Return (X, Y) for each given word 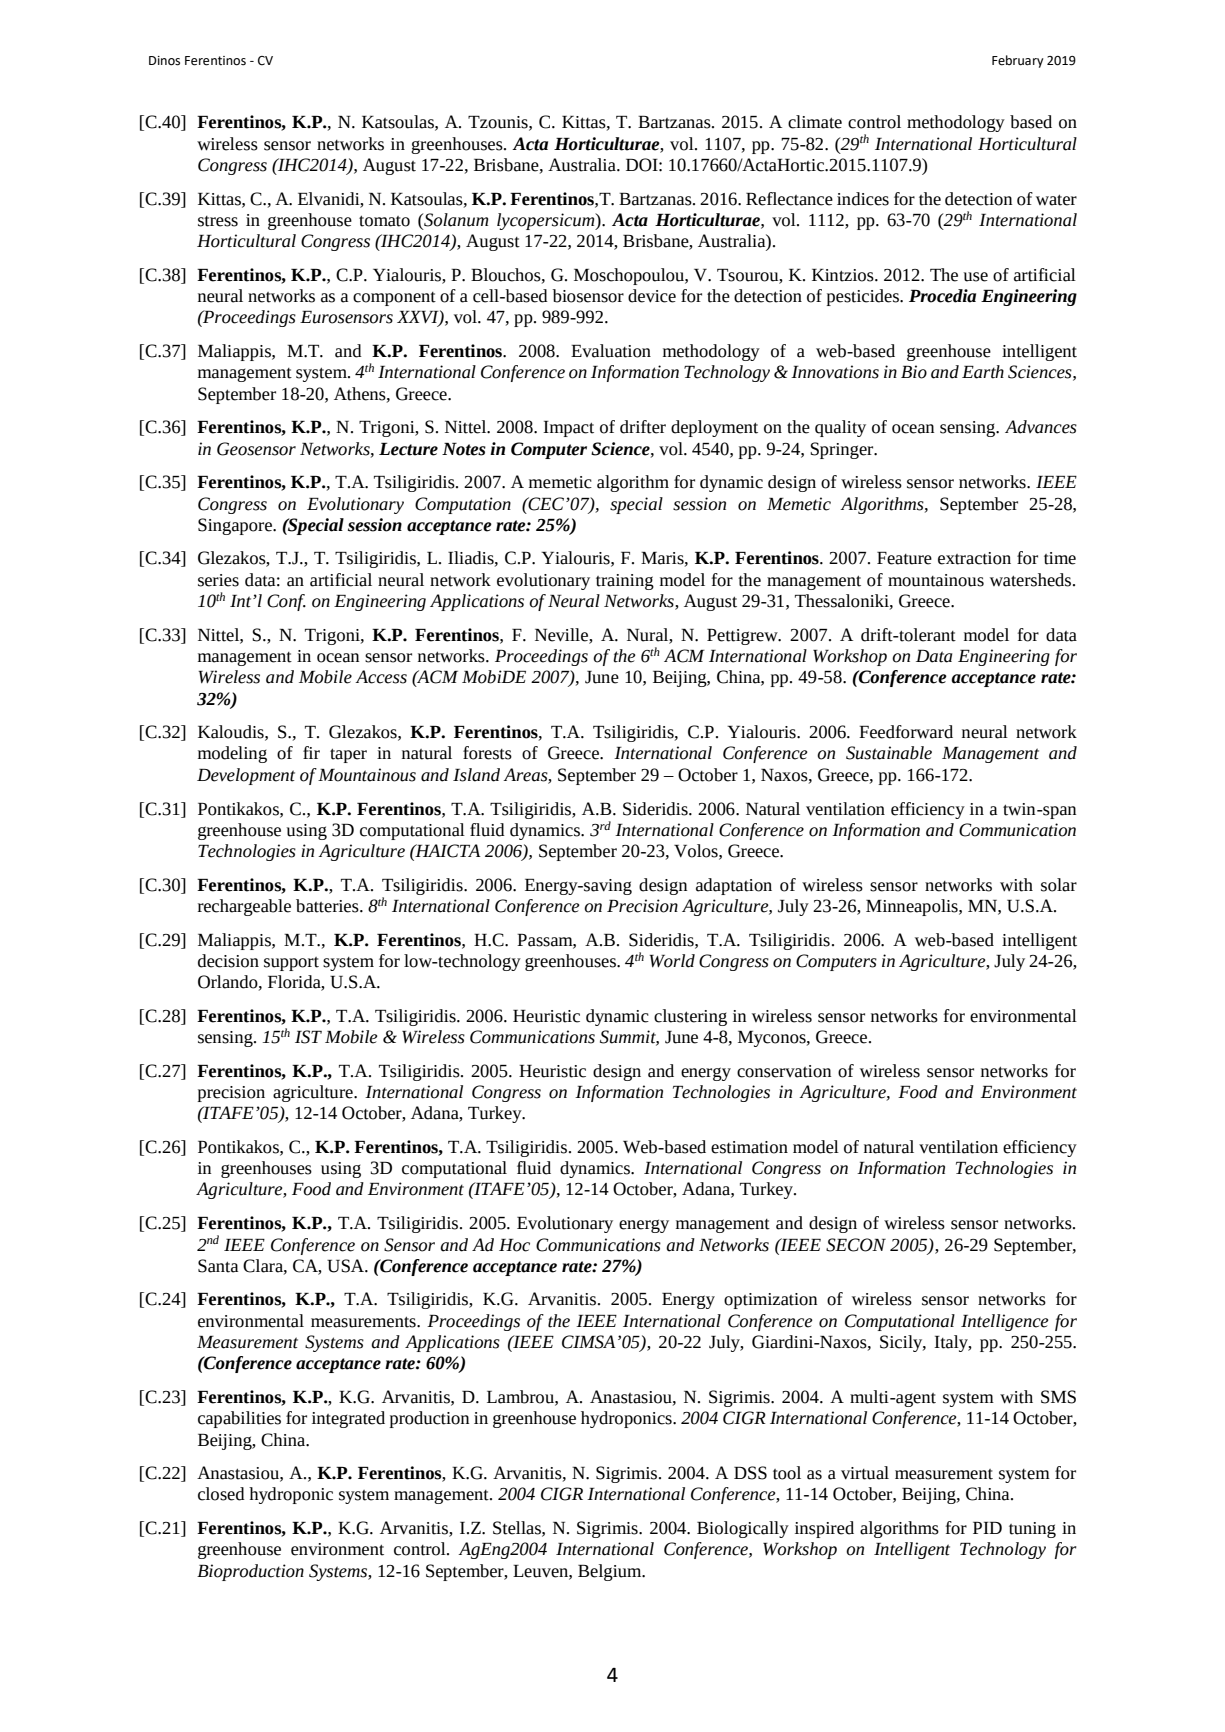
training (625, 582)
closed (221, 1494)
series (218, 580)
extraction (974, 558)
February (1017, 61)
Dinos (164, 61)
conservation (784, 1071)
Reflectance (789, 199)
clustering (690, 1017)
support (291, 964)
